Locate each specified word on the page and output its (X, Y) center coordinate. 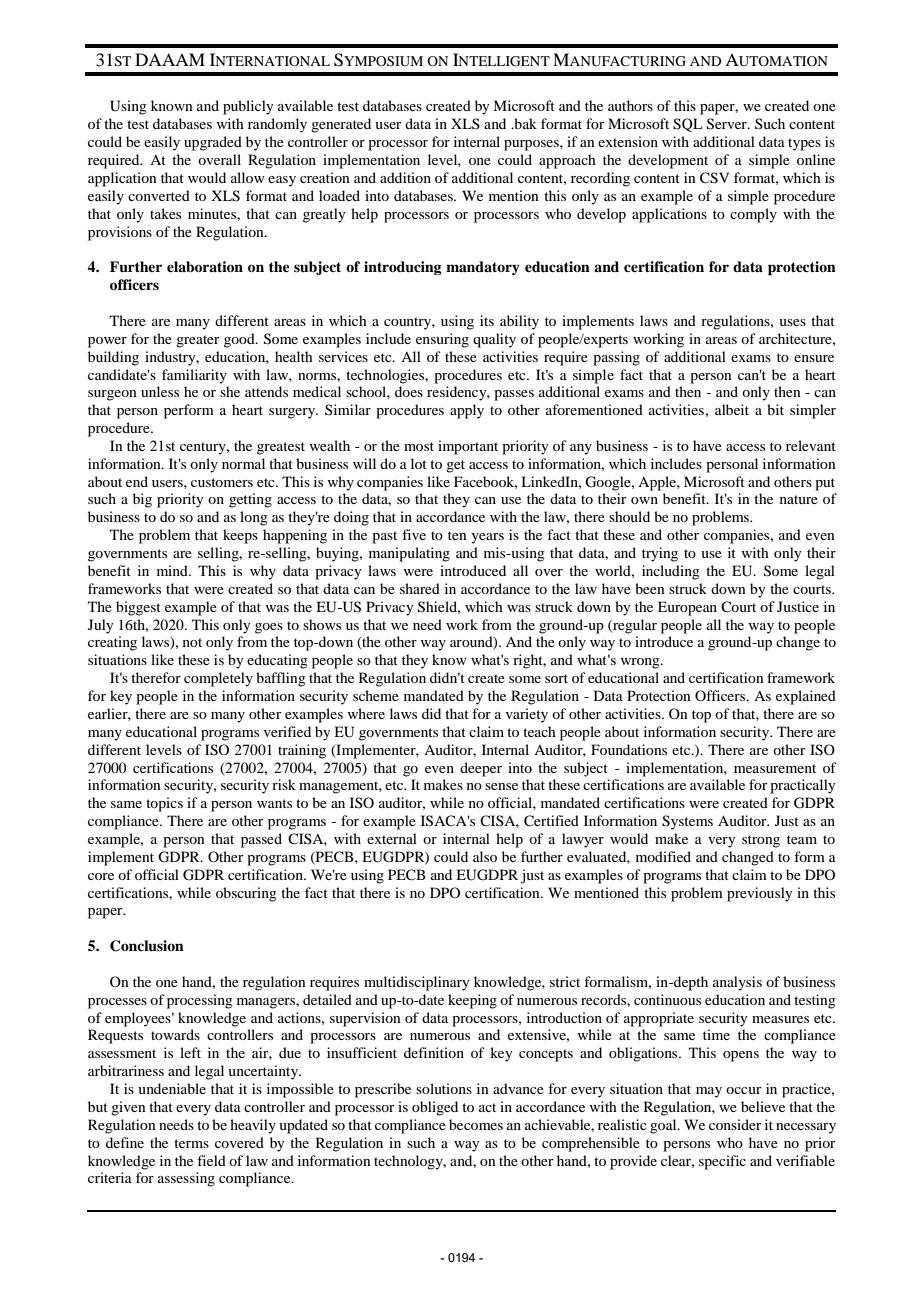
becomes (476, 1124)
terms (191, 1143)
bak (524, 123)
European (687, 608)
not (192, 642)
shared (420, 588)
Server (728, 124)
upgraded (213, 143)
